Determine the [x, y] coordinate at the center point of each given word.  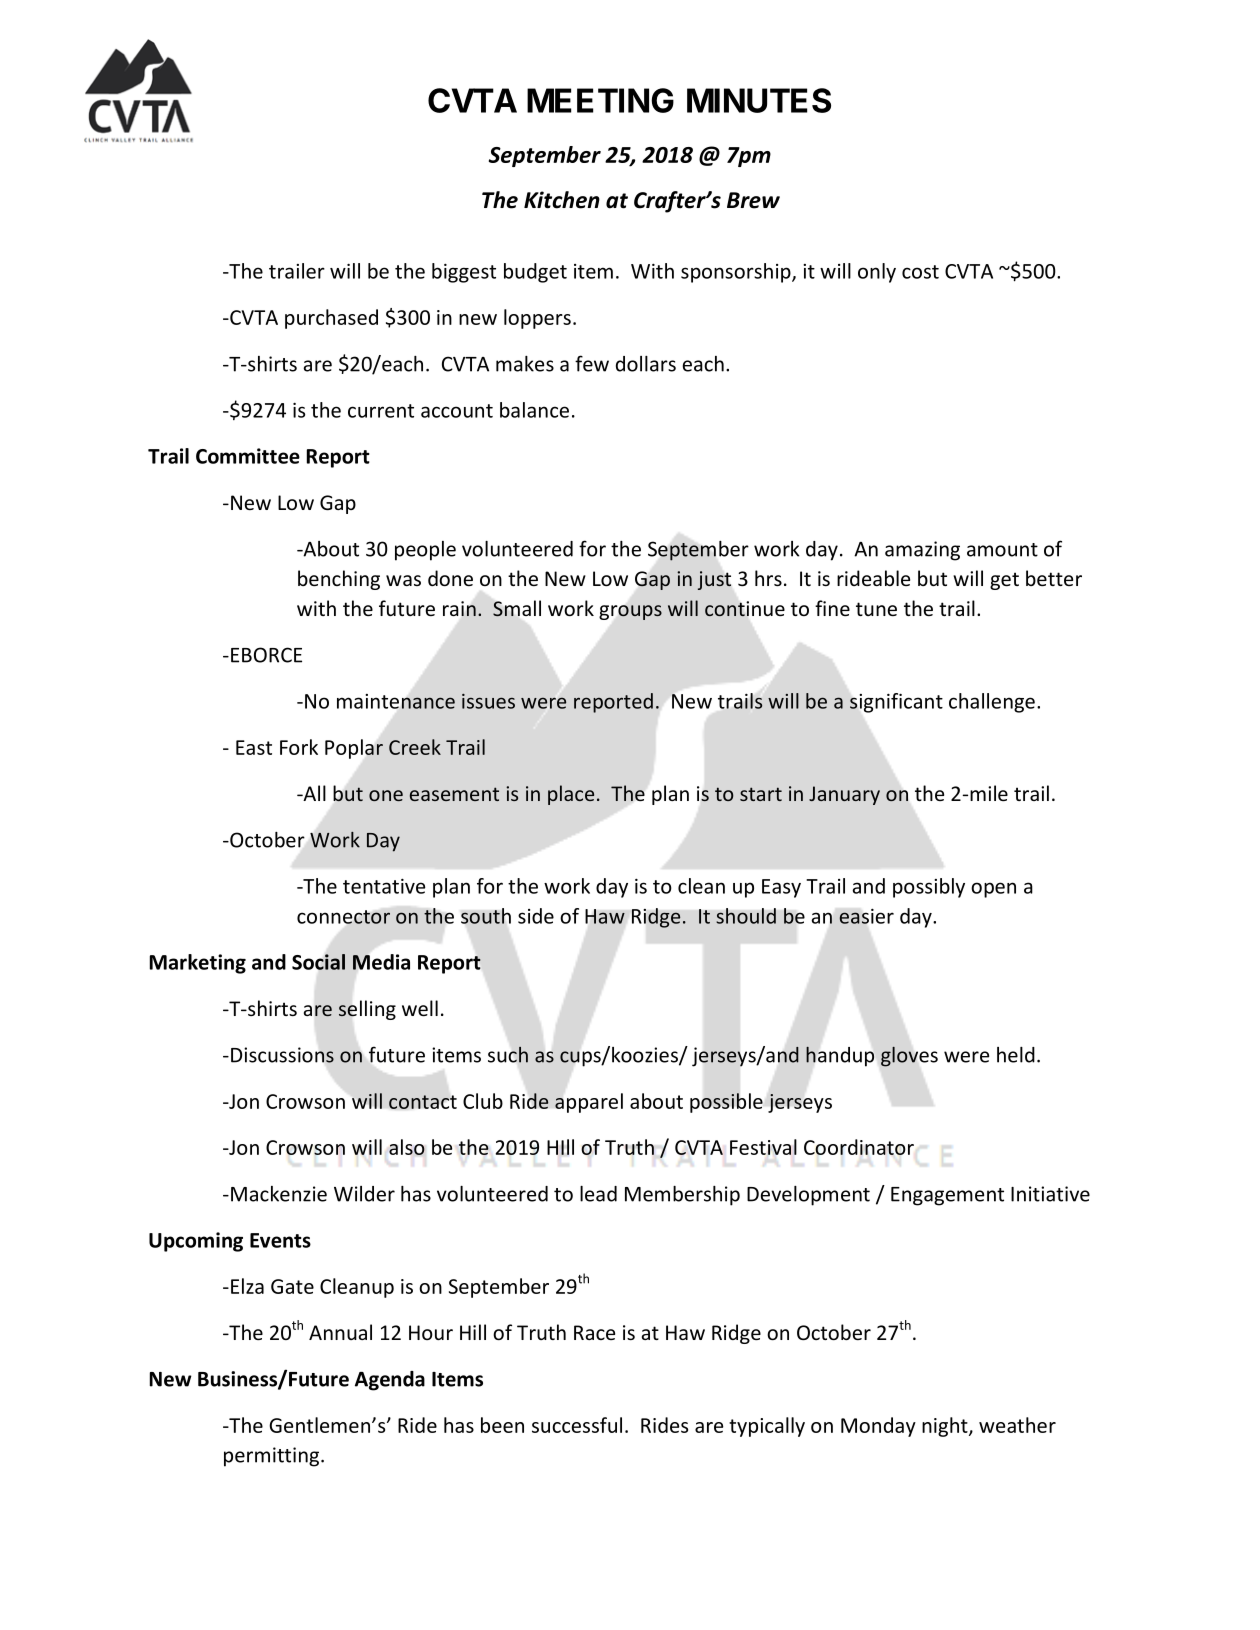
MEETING [600, 100]
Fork [299, 747]
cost [920, 272]
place [571, 795]
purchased [331, 319]
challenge [992, 703]
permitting [273, 1457]
